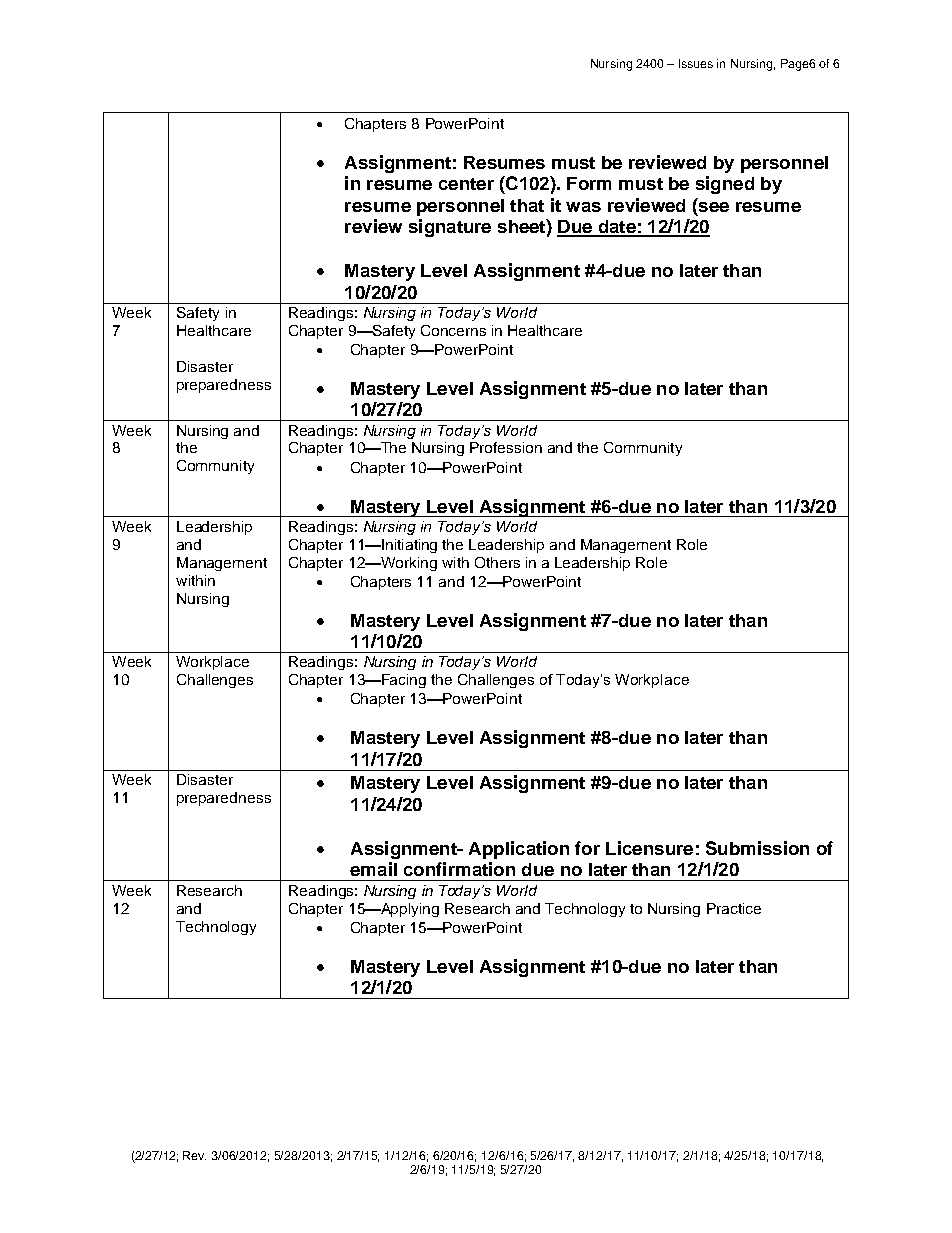 This screenshot has width=952, height=1233. What do you see at coordinates (466, 184) in the screenshot?
I see `center` at bounding box center [466, 184].
